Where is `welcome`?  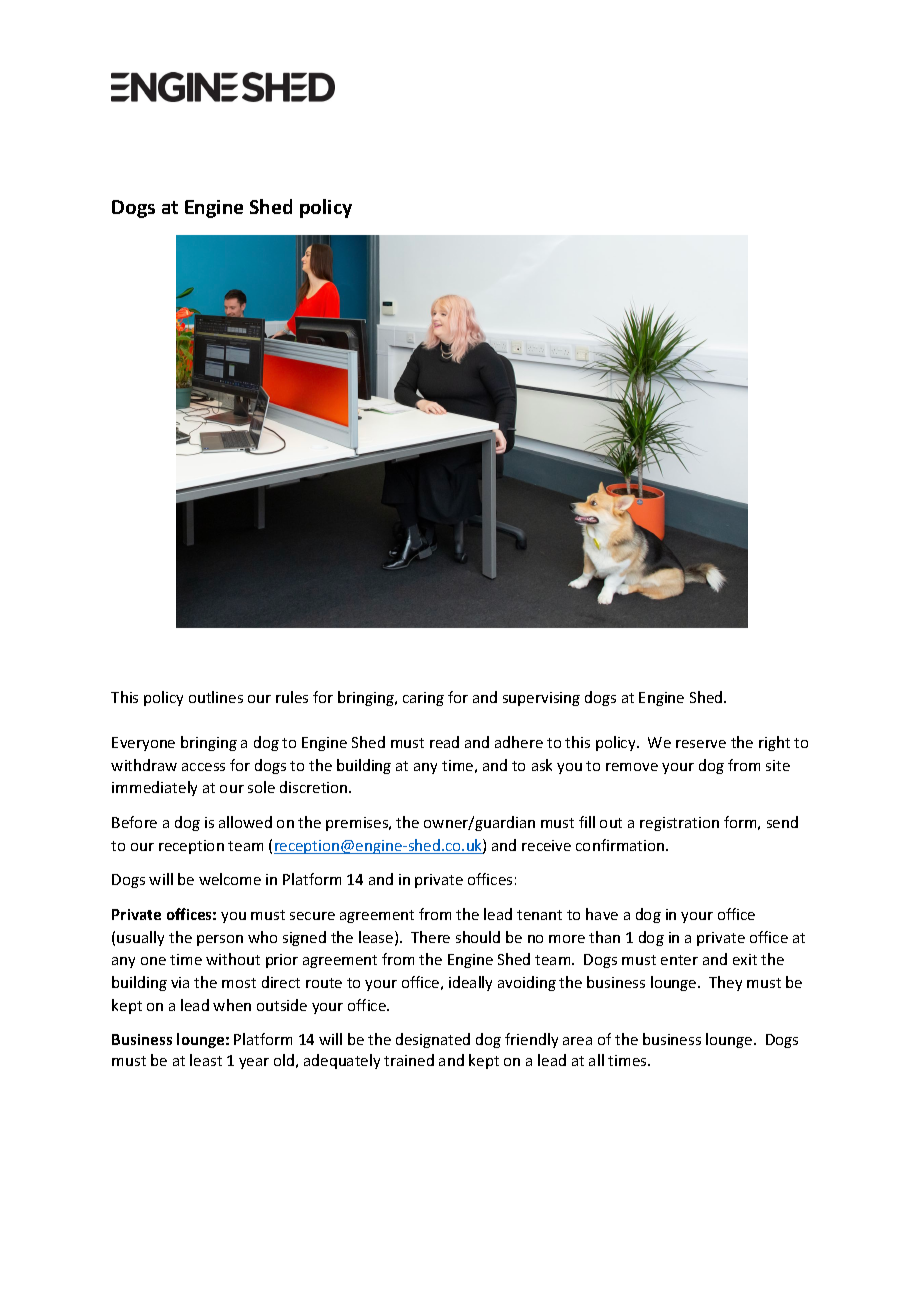
welcome is located at coordinates (230, 879).
